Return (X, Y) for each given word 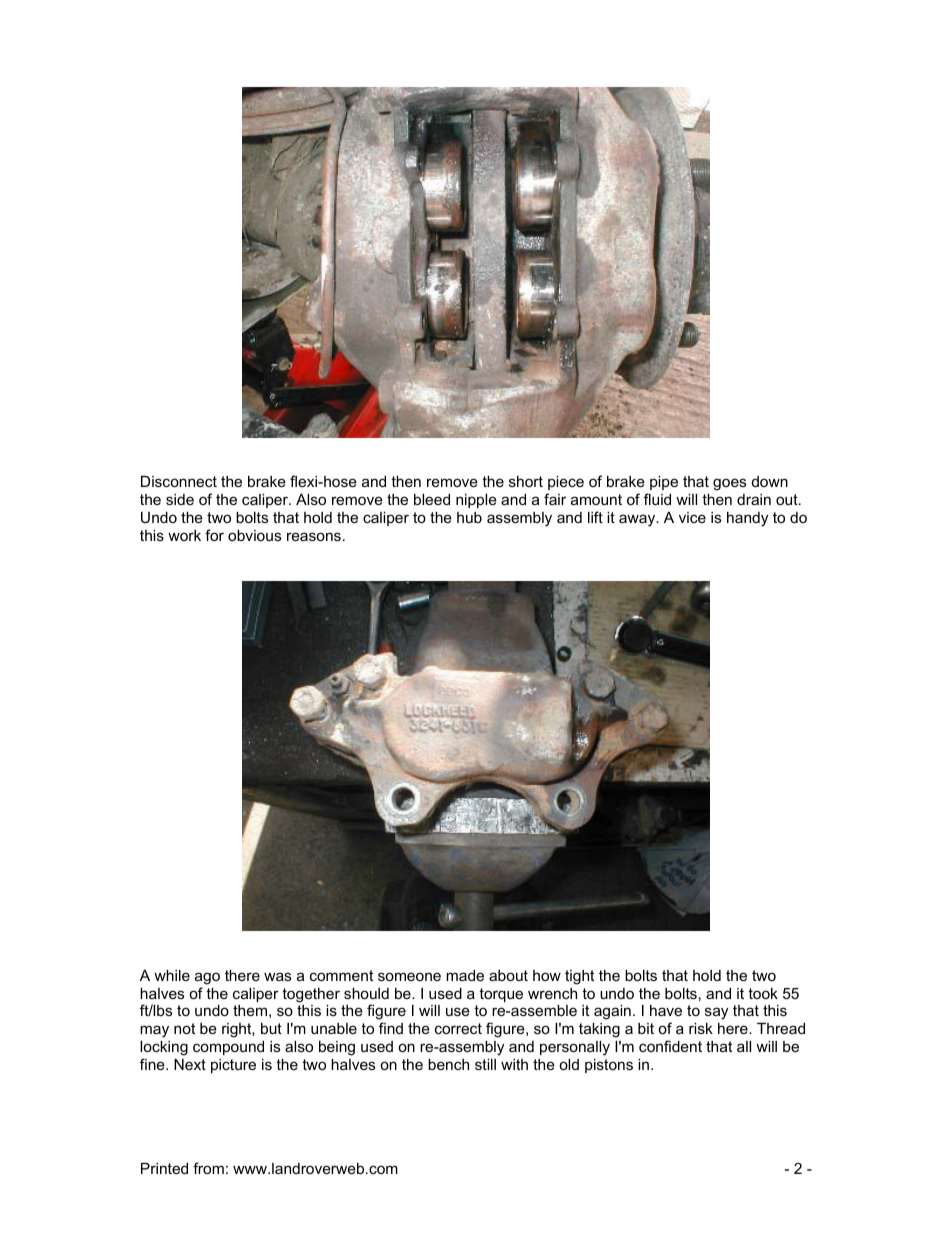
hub (469, 517)
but (271, 1028)
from (208, 1168)
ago (207, 978)
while (172, 975)
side (180, 499)
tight (579, 977)
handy (747, 519)
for (214, 535)
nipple (476, 501)
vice (692, 517)
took (763, 993)
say (716, 1013)
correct (458, 1028)
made (465, 975)
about (508, 975)
